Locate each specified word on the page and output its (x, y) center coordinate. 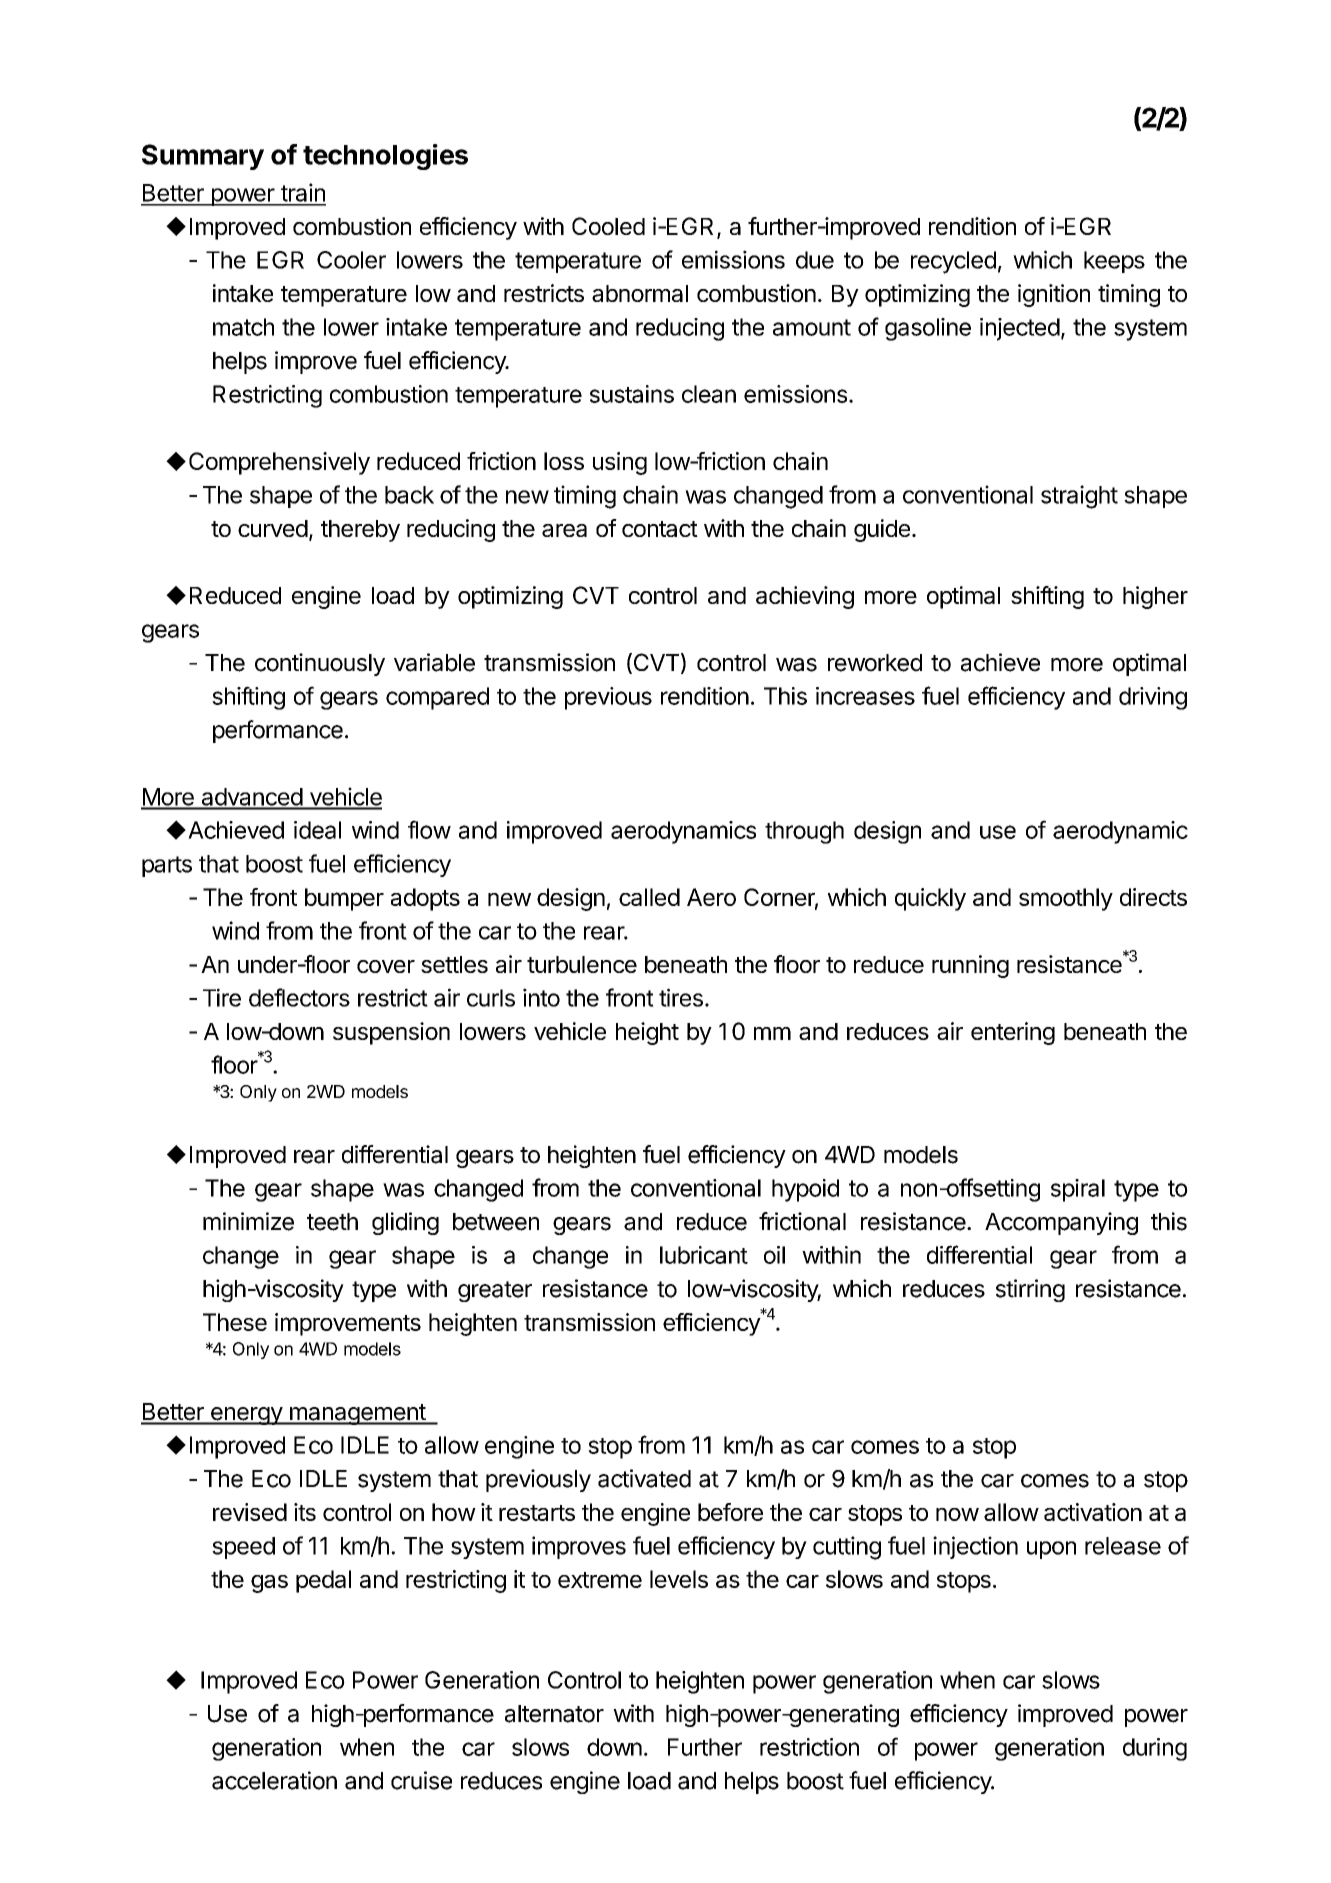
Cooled (608, 226)
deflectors (299, 997)
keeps (1114, 262)
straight (1079, 497)
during (1155, 1749)
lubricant (704, 1255)
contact (660, 529)
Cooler (351, 260)
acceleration (274, 1780)
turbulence (582, 964)
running (970, 966)
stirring (1030, 1290)
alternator (554, 1714)
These (235, 1322)
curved (273, 528)
